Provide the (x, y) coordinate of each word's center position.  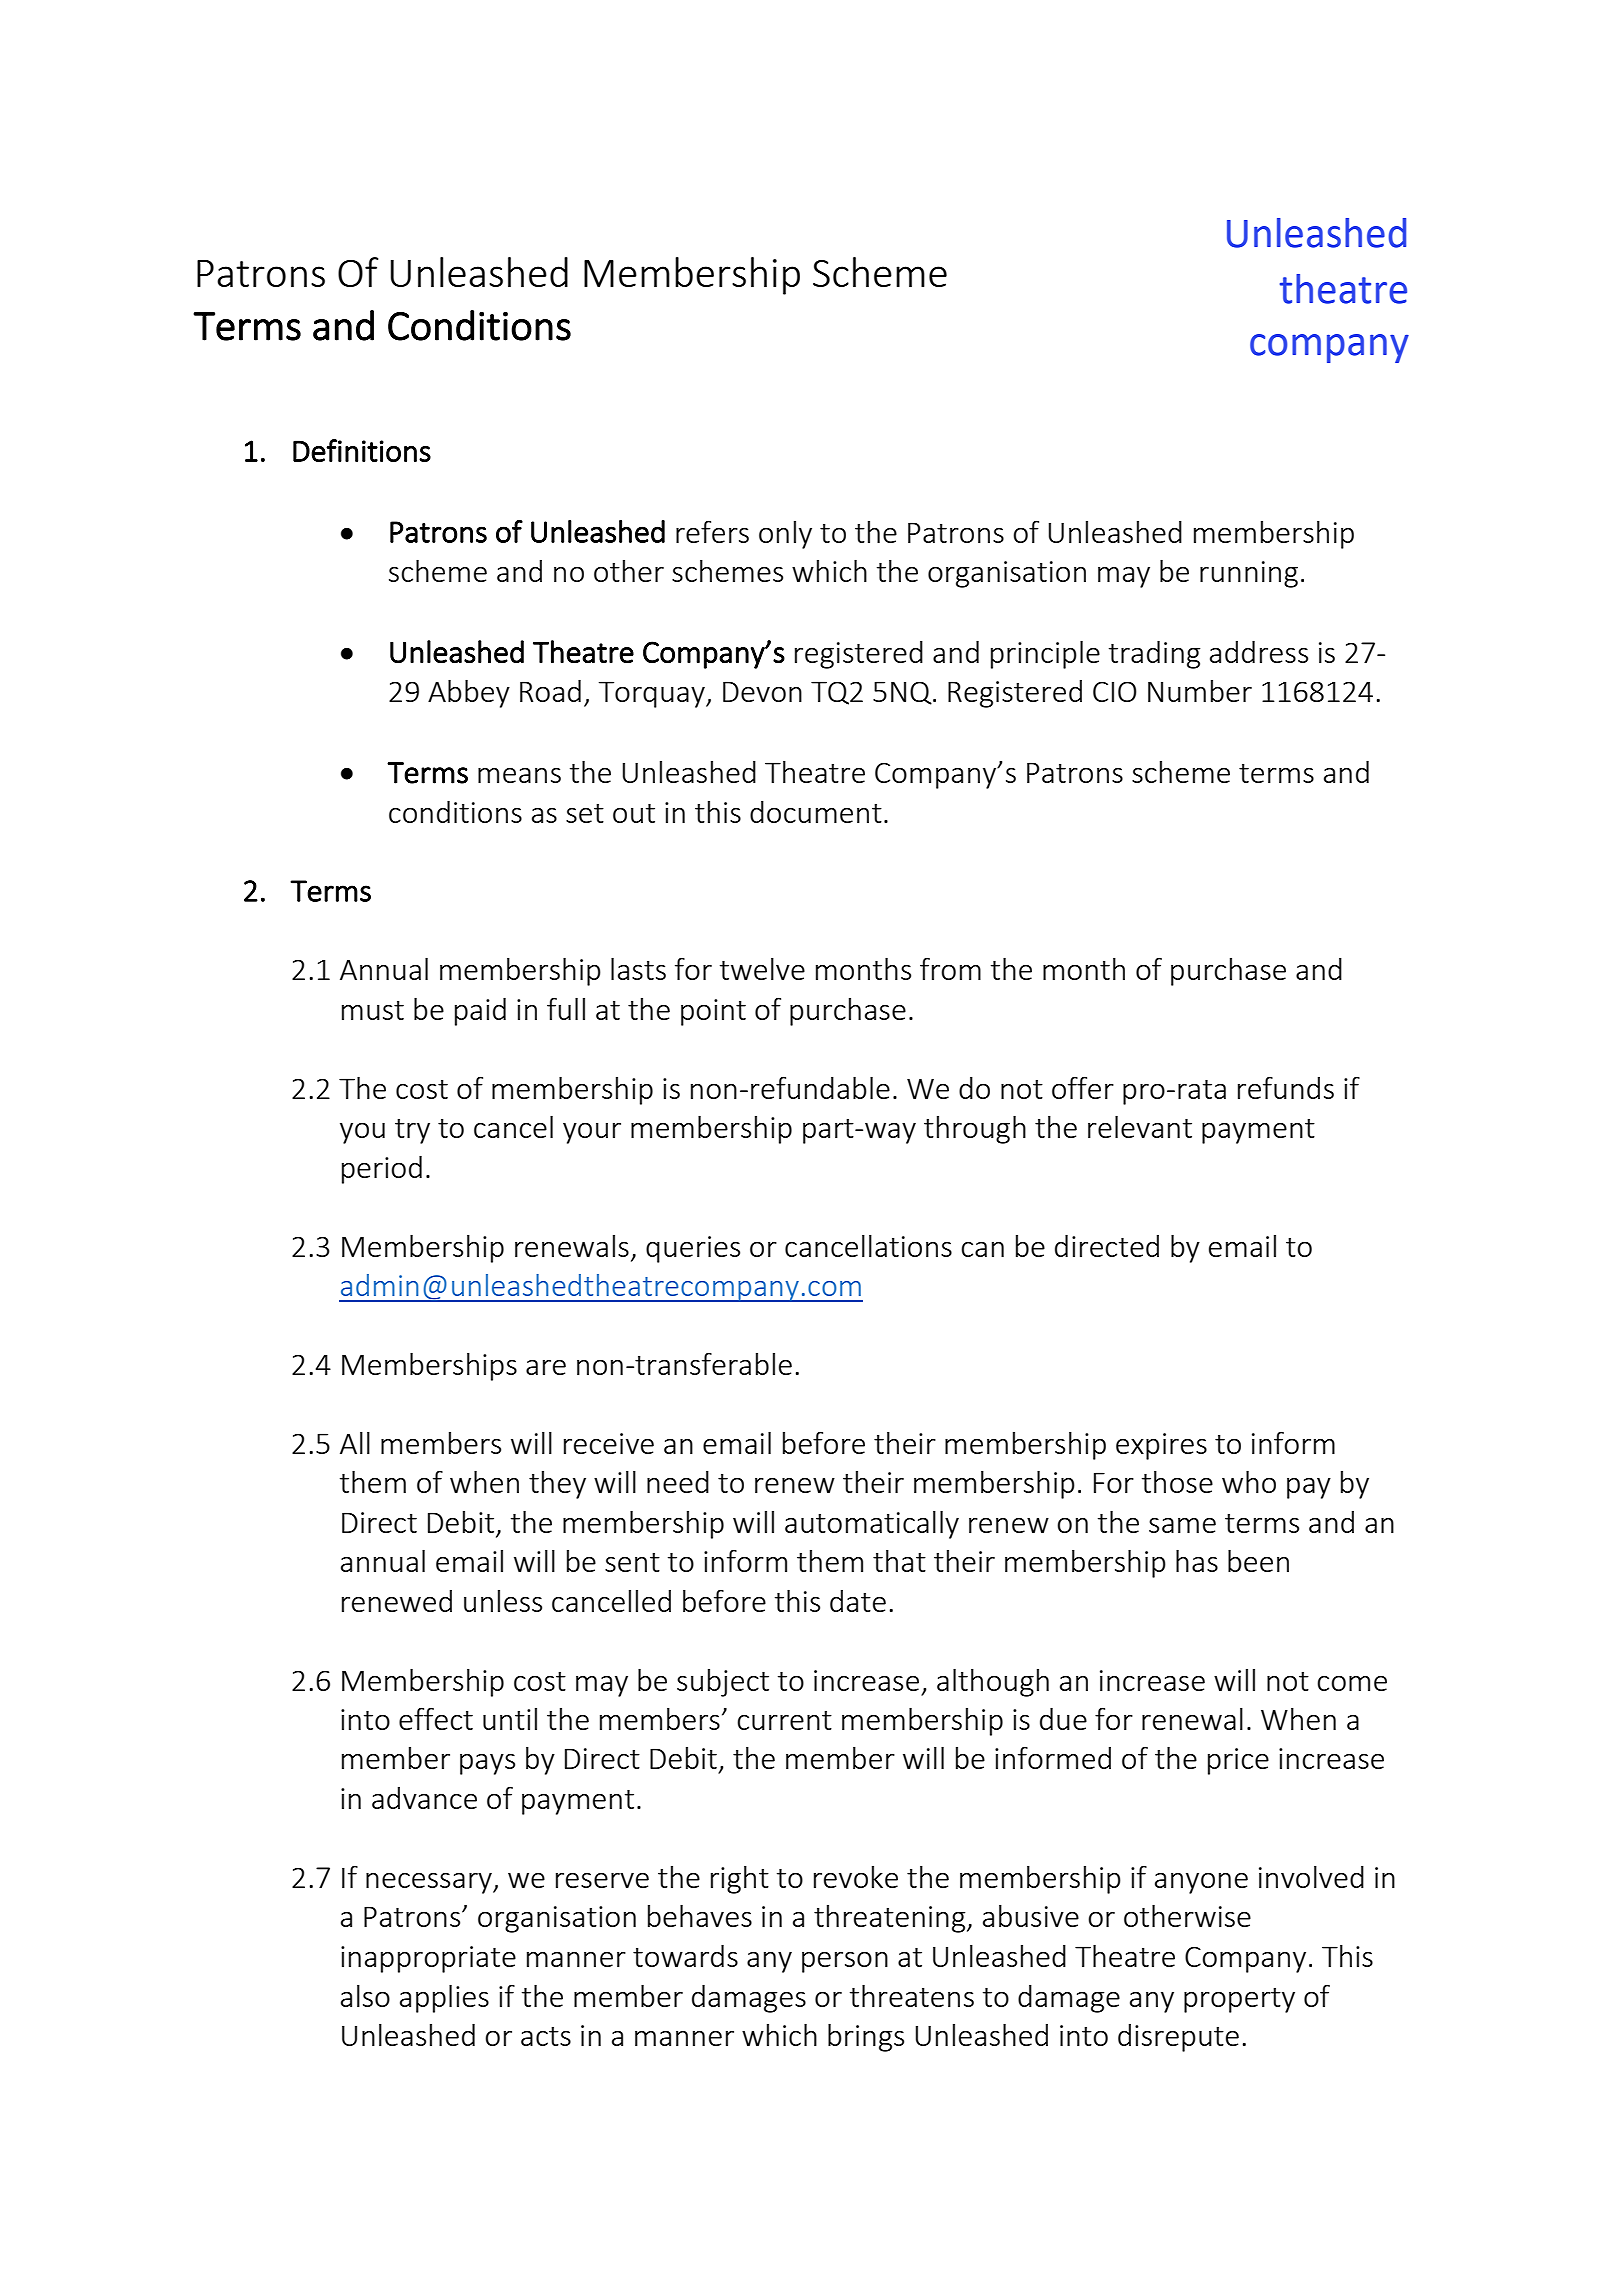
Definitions (362, 450)
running (1249, 574)
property (1239, 2000)
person (845, 1962)
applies (444, 1998)
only (785, 535)
